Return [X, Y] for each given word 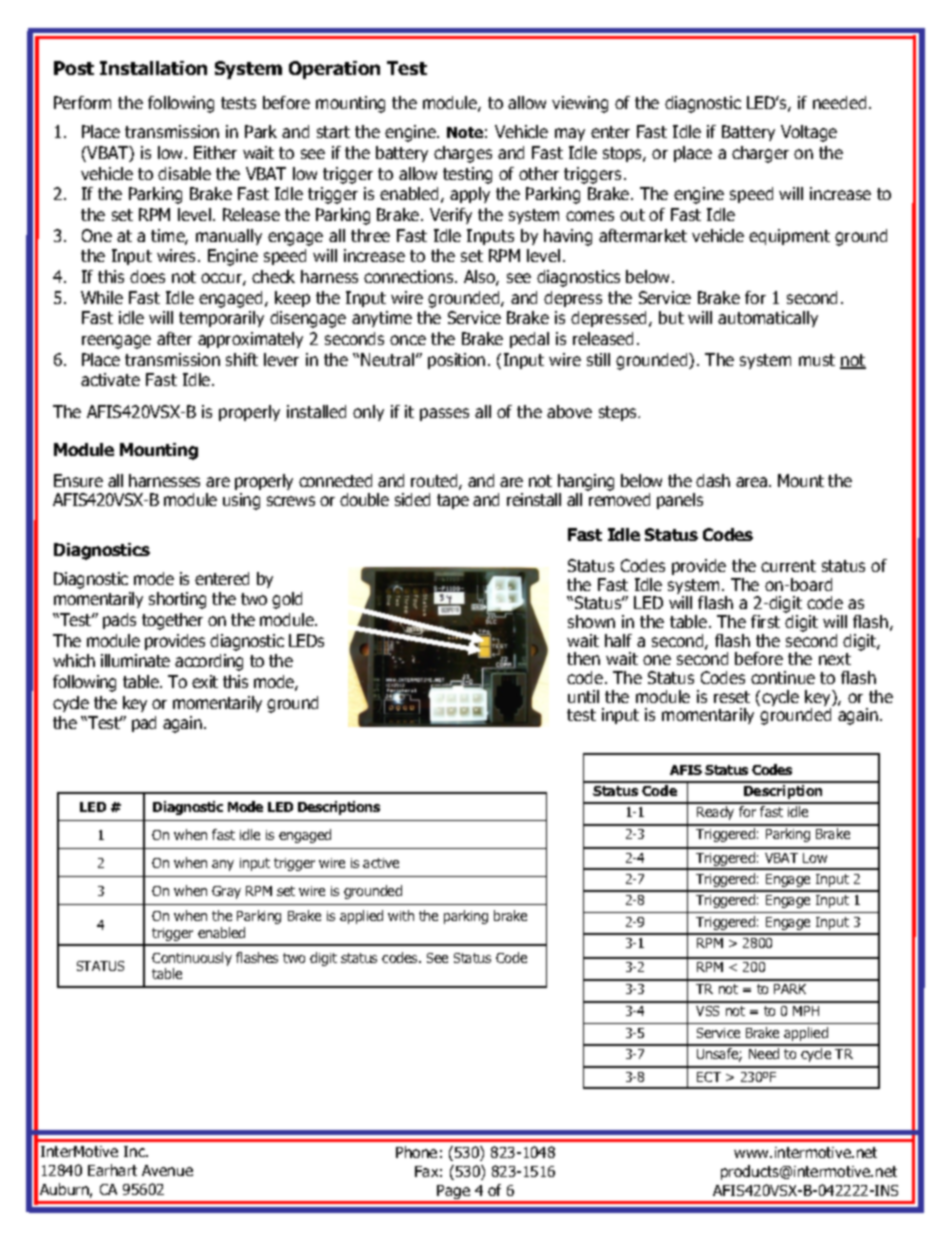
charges [463, 154]
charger [760, 154]
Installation [153, 68]
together [172, 621]
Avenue [167, 1170]
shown [591, 621]
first [765, 621]
